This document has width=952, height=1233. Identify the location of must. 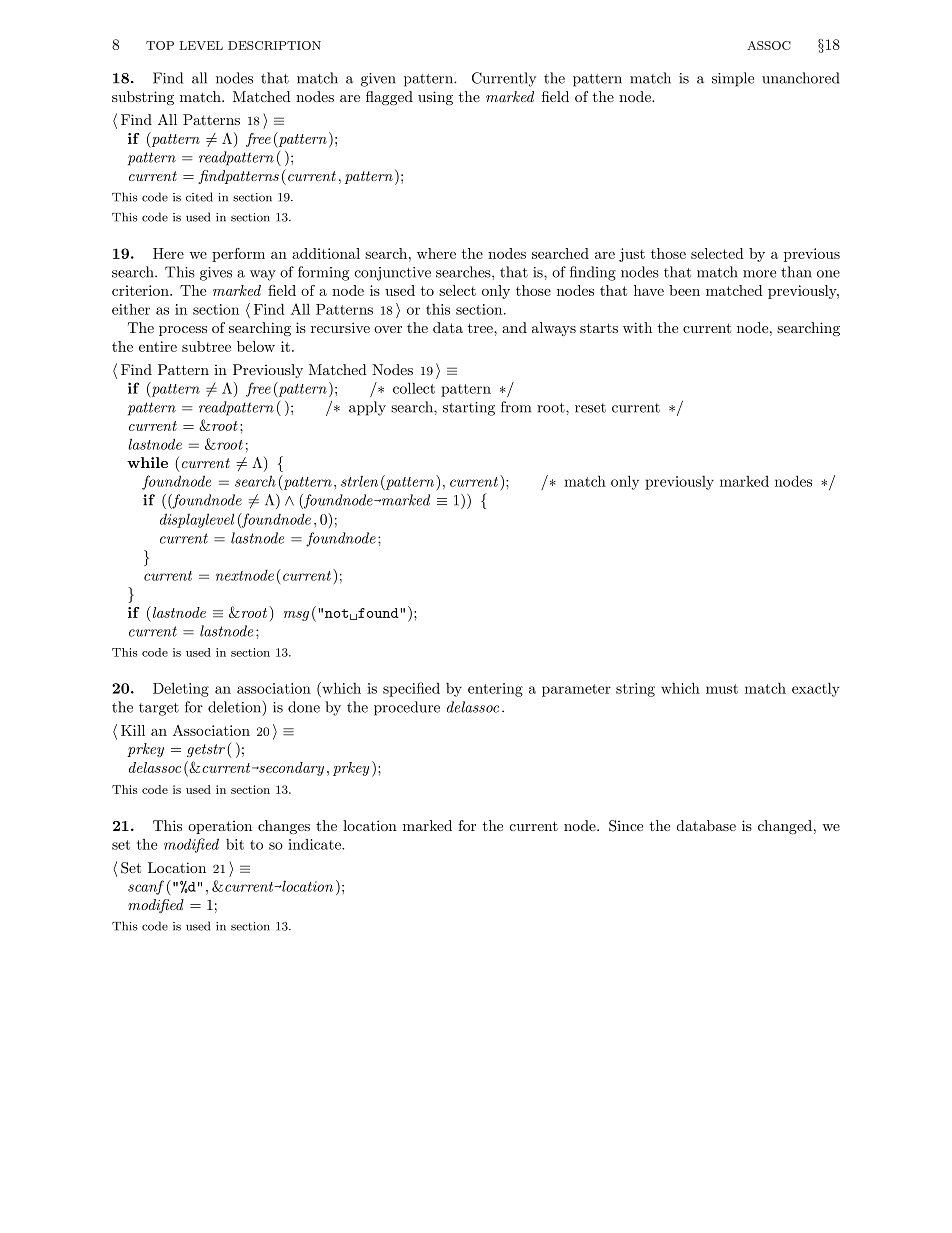
(722, 689).
